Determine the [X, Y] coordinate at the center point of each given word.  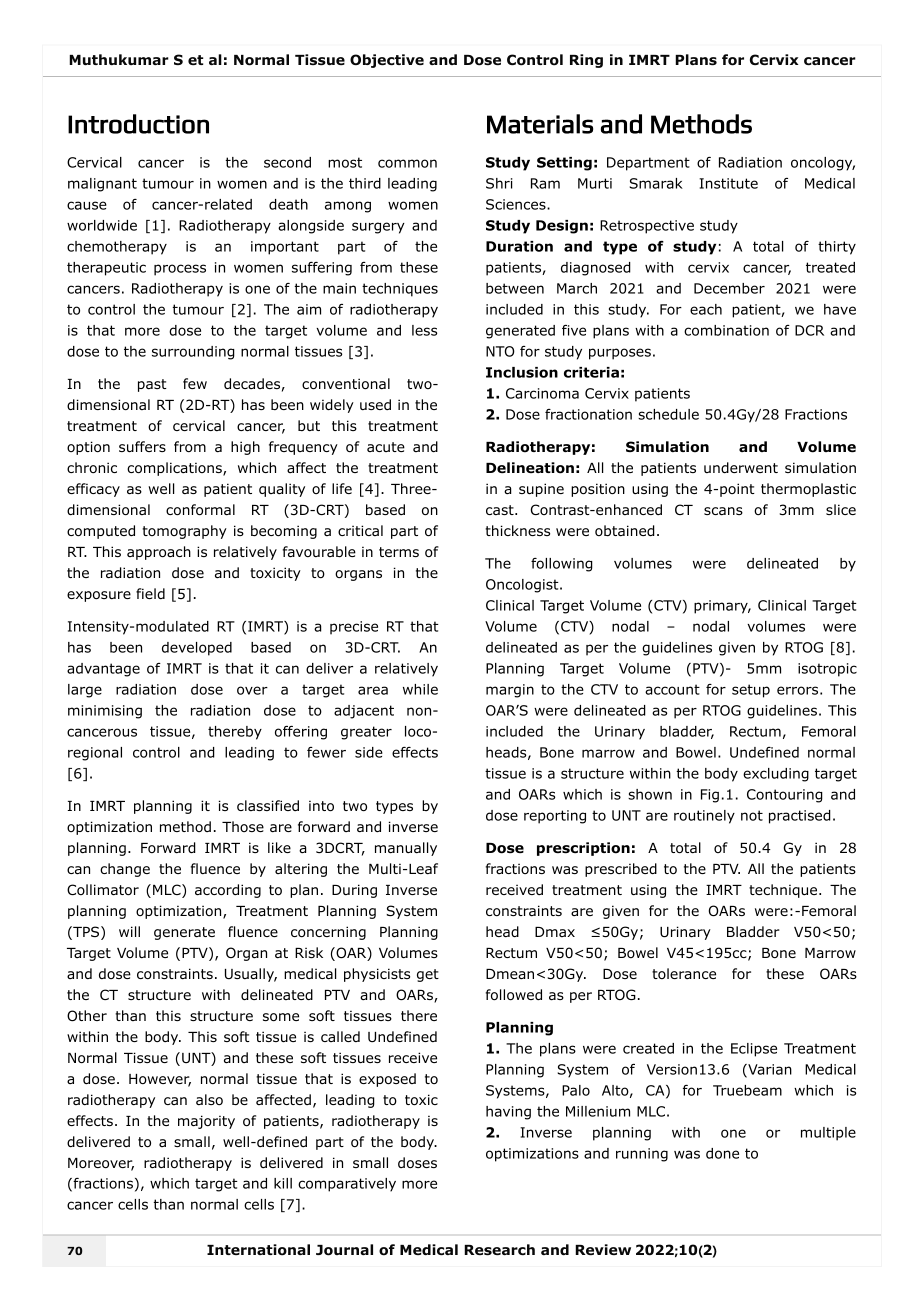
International [258, 1250]
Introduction [138, 124]
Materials [540, 124]
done [722, 1153]
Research [499, 1250]
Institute [728, 183]
